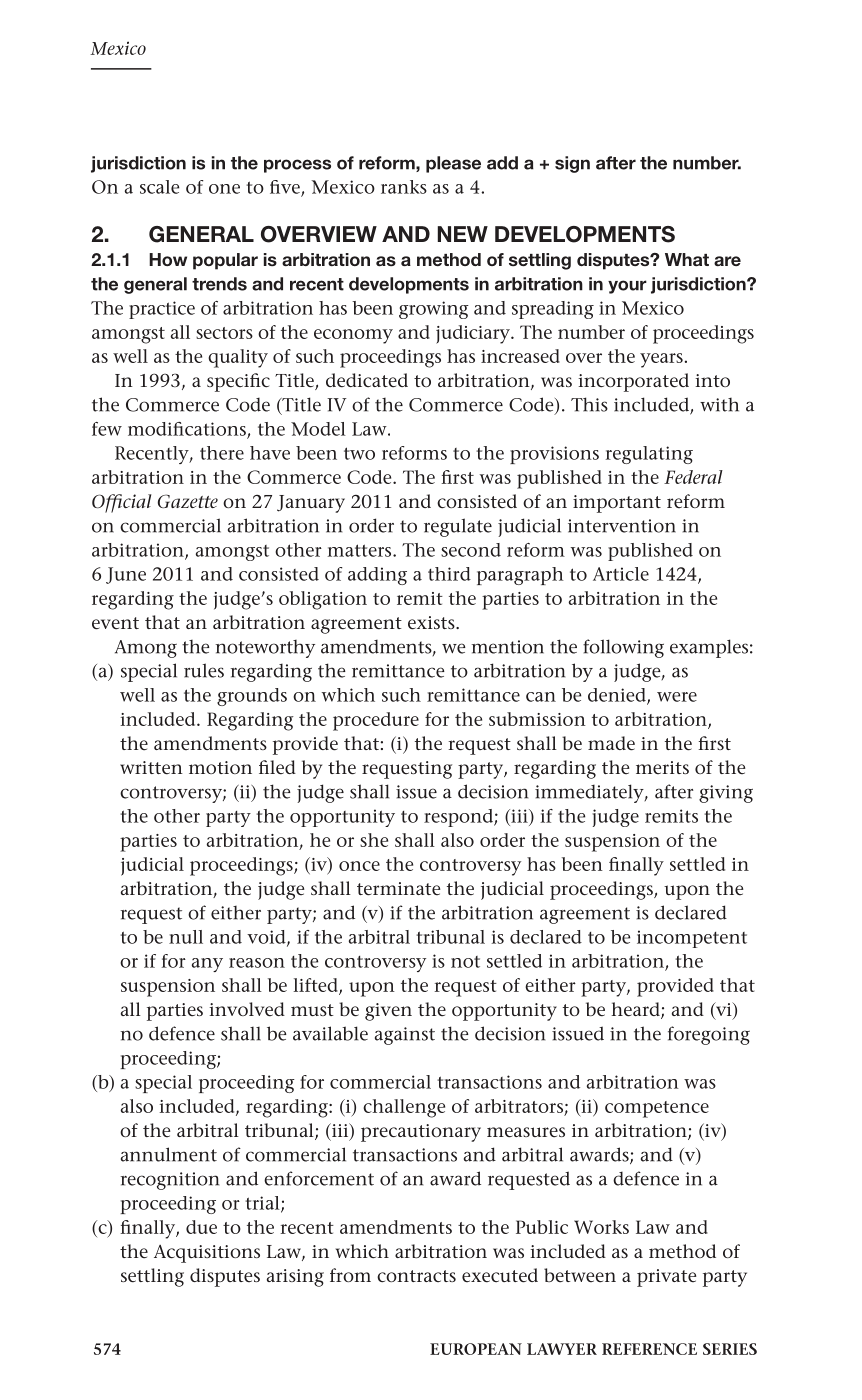 This screenshot has width=862, height=1400. Describe the element at coordinates (404, 187) in the screenshot. I see `ranks` at that location.
